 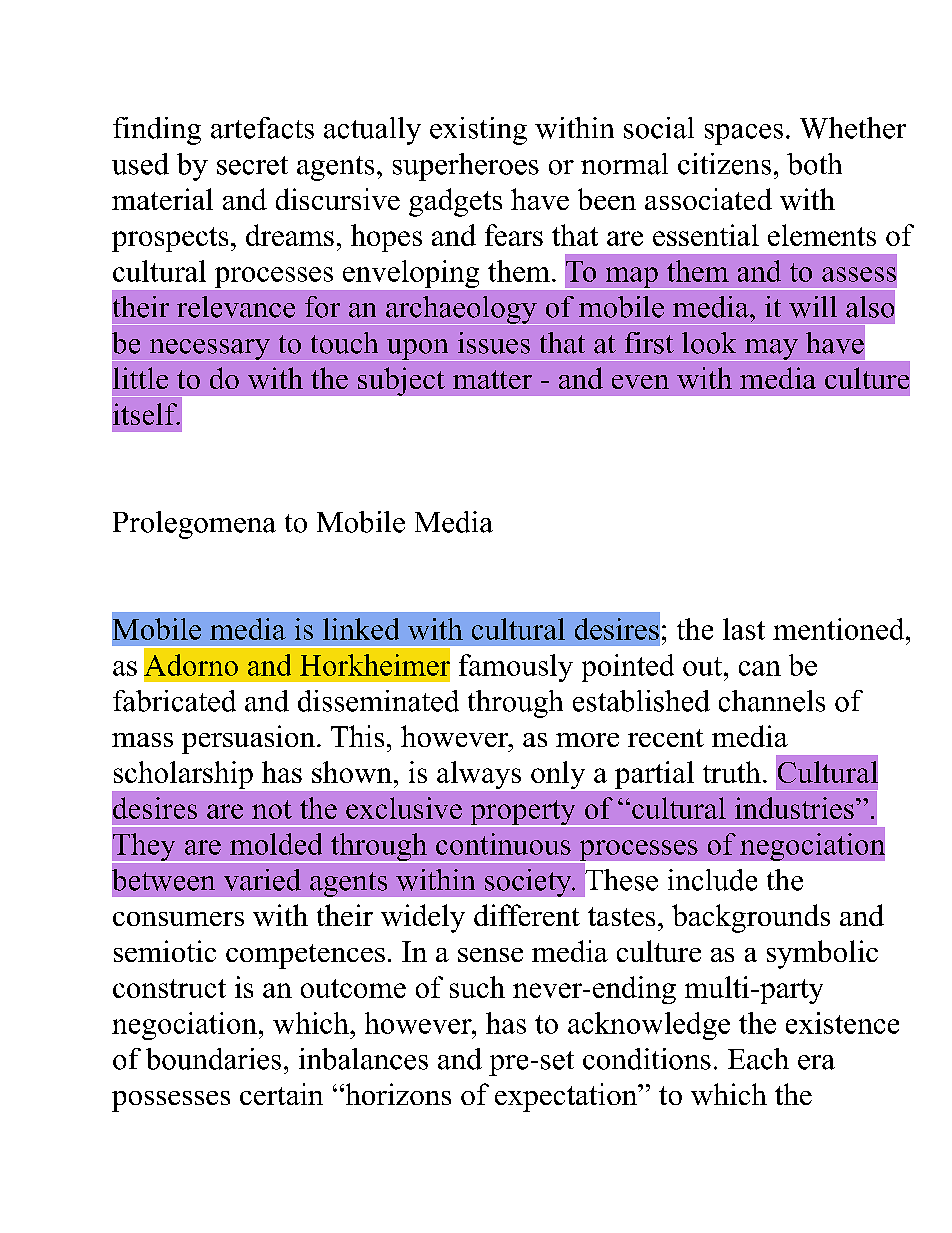 What do you see at coordinates (252, 165) in the document?
I see `secret` at bounding box center [252, 165].
